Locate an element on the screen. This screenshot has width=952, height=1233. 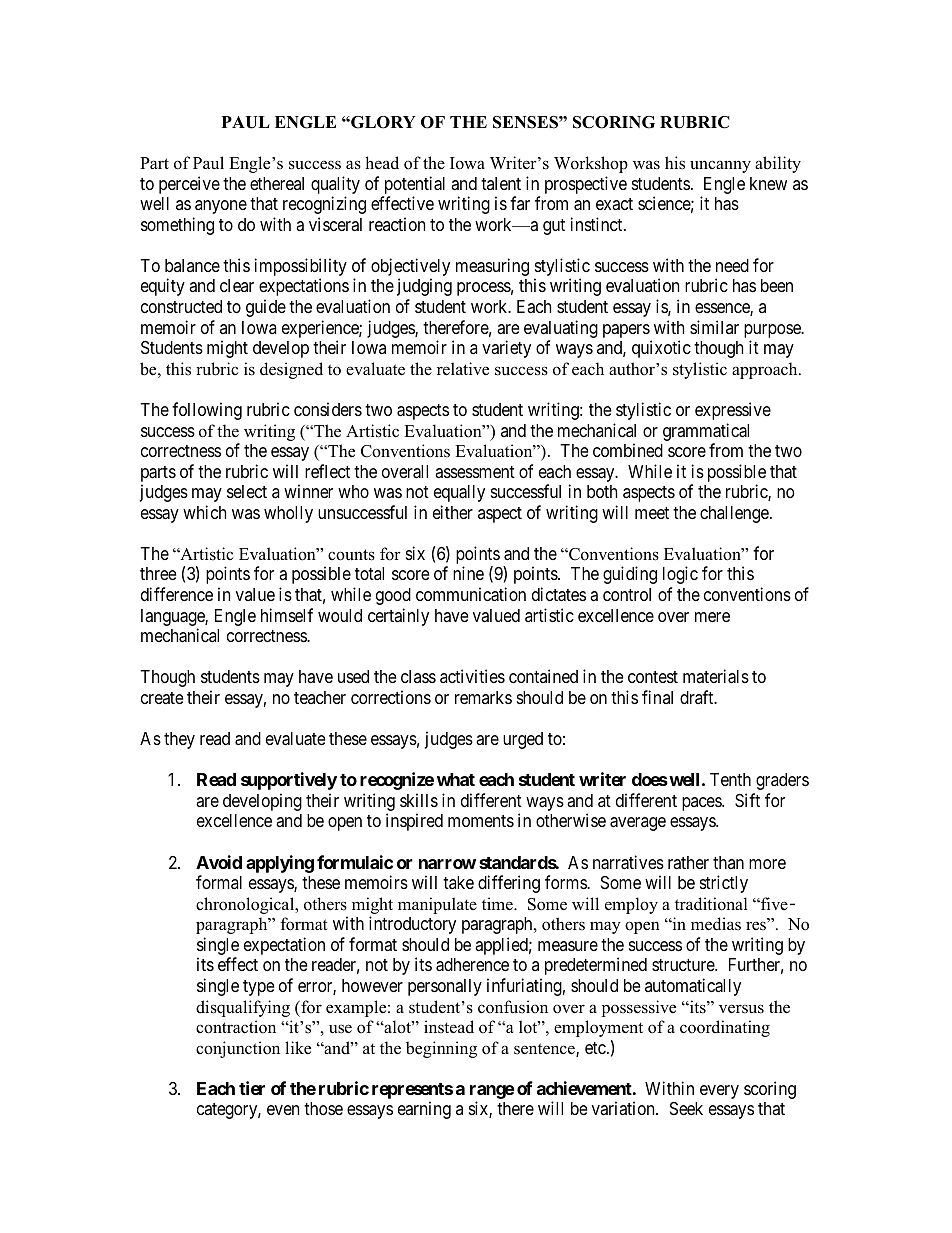
Avoid is located at coordinates (219, 862).
